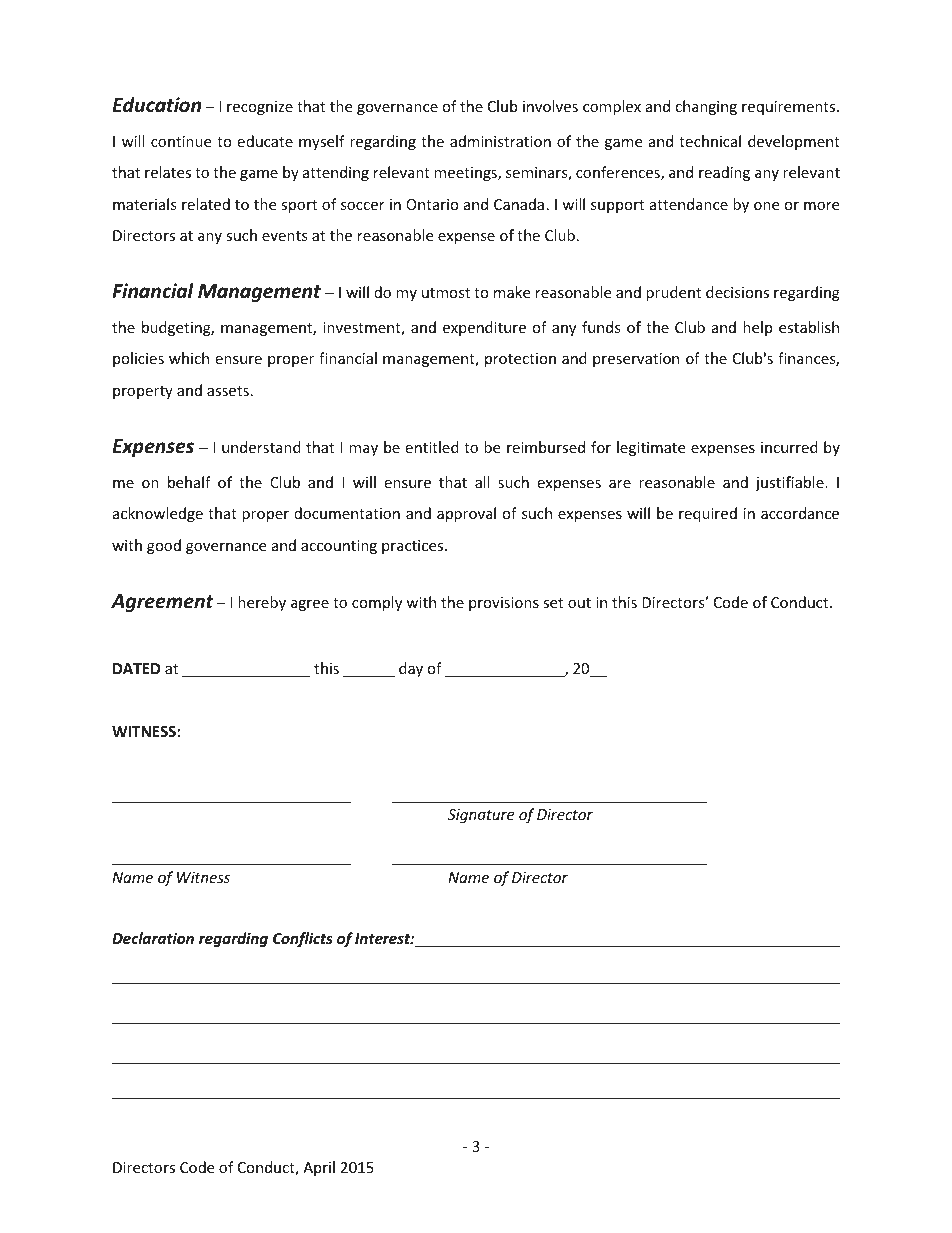 This screenshot has height=1233, width=952. Describe the element at coordinates (504, 604) in the screenshot. I see `provisions` at that location.
